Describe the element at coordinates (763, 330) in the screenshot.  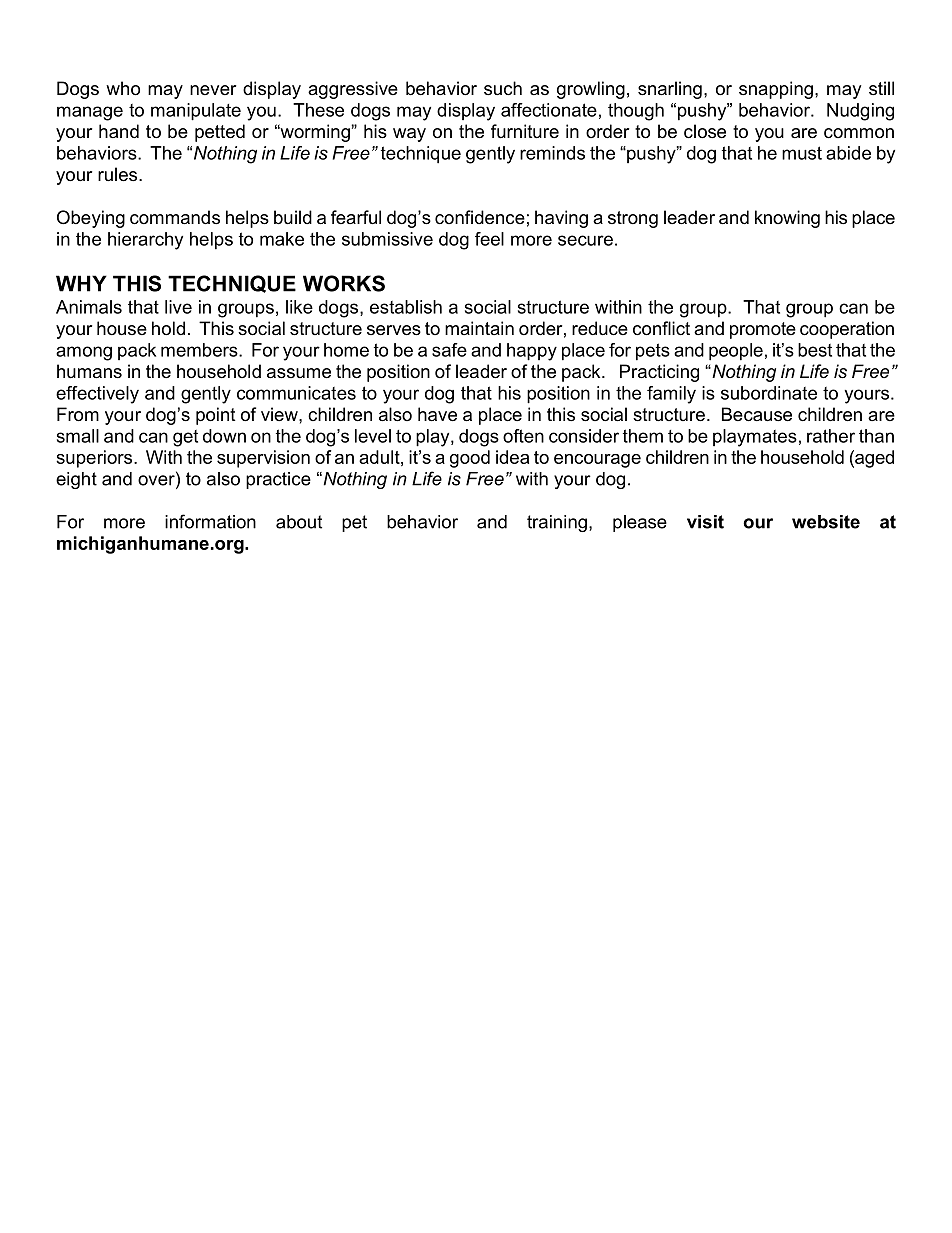
I see `promote` at that location.
